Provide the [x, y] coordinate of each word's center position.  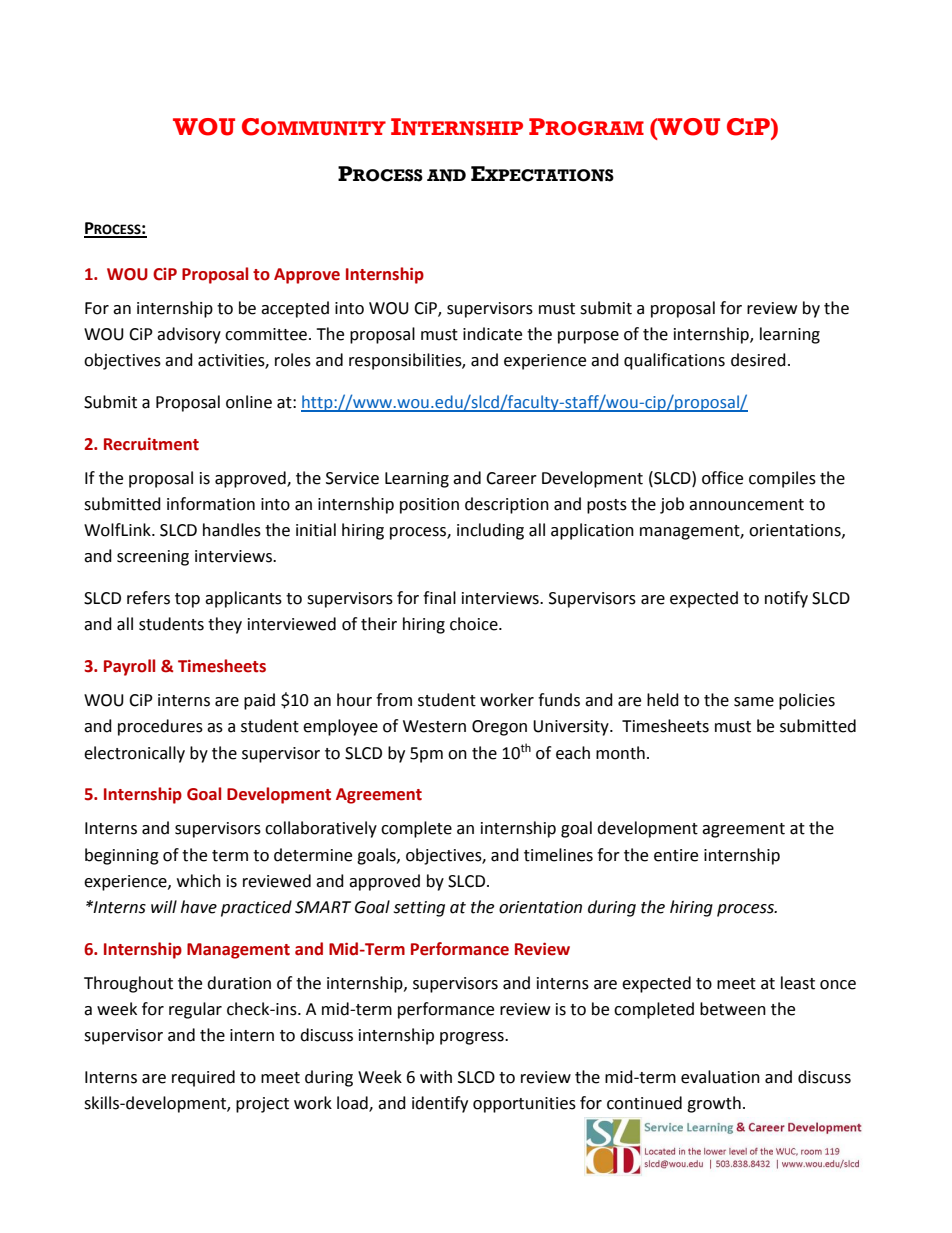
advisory [189, 335]
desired [758, 360]
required [203, 1078]
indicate [492, 334]
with [436, 1077]
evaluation [720, 1077]
